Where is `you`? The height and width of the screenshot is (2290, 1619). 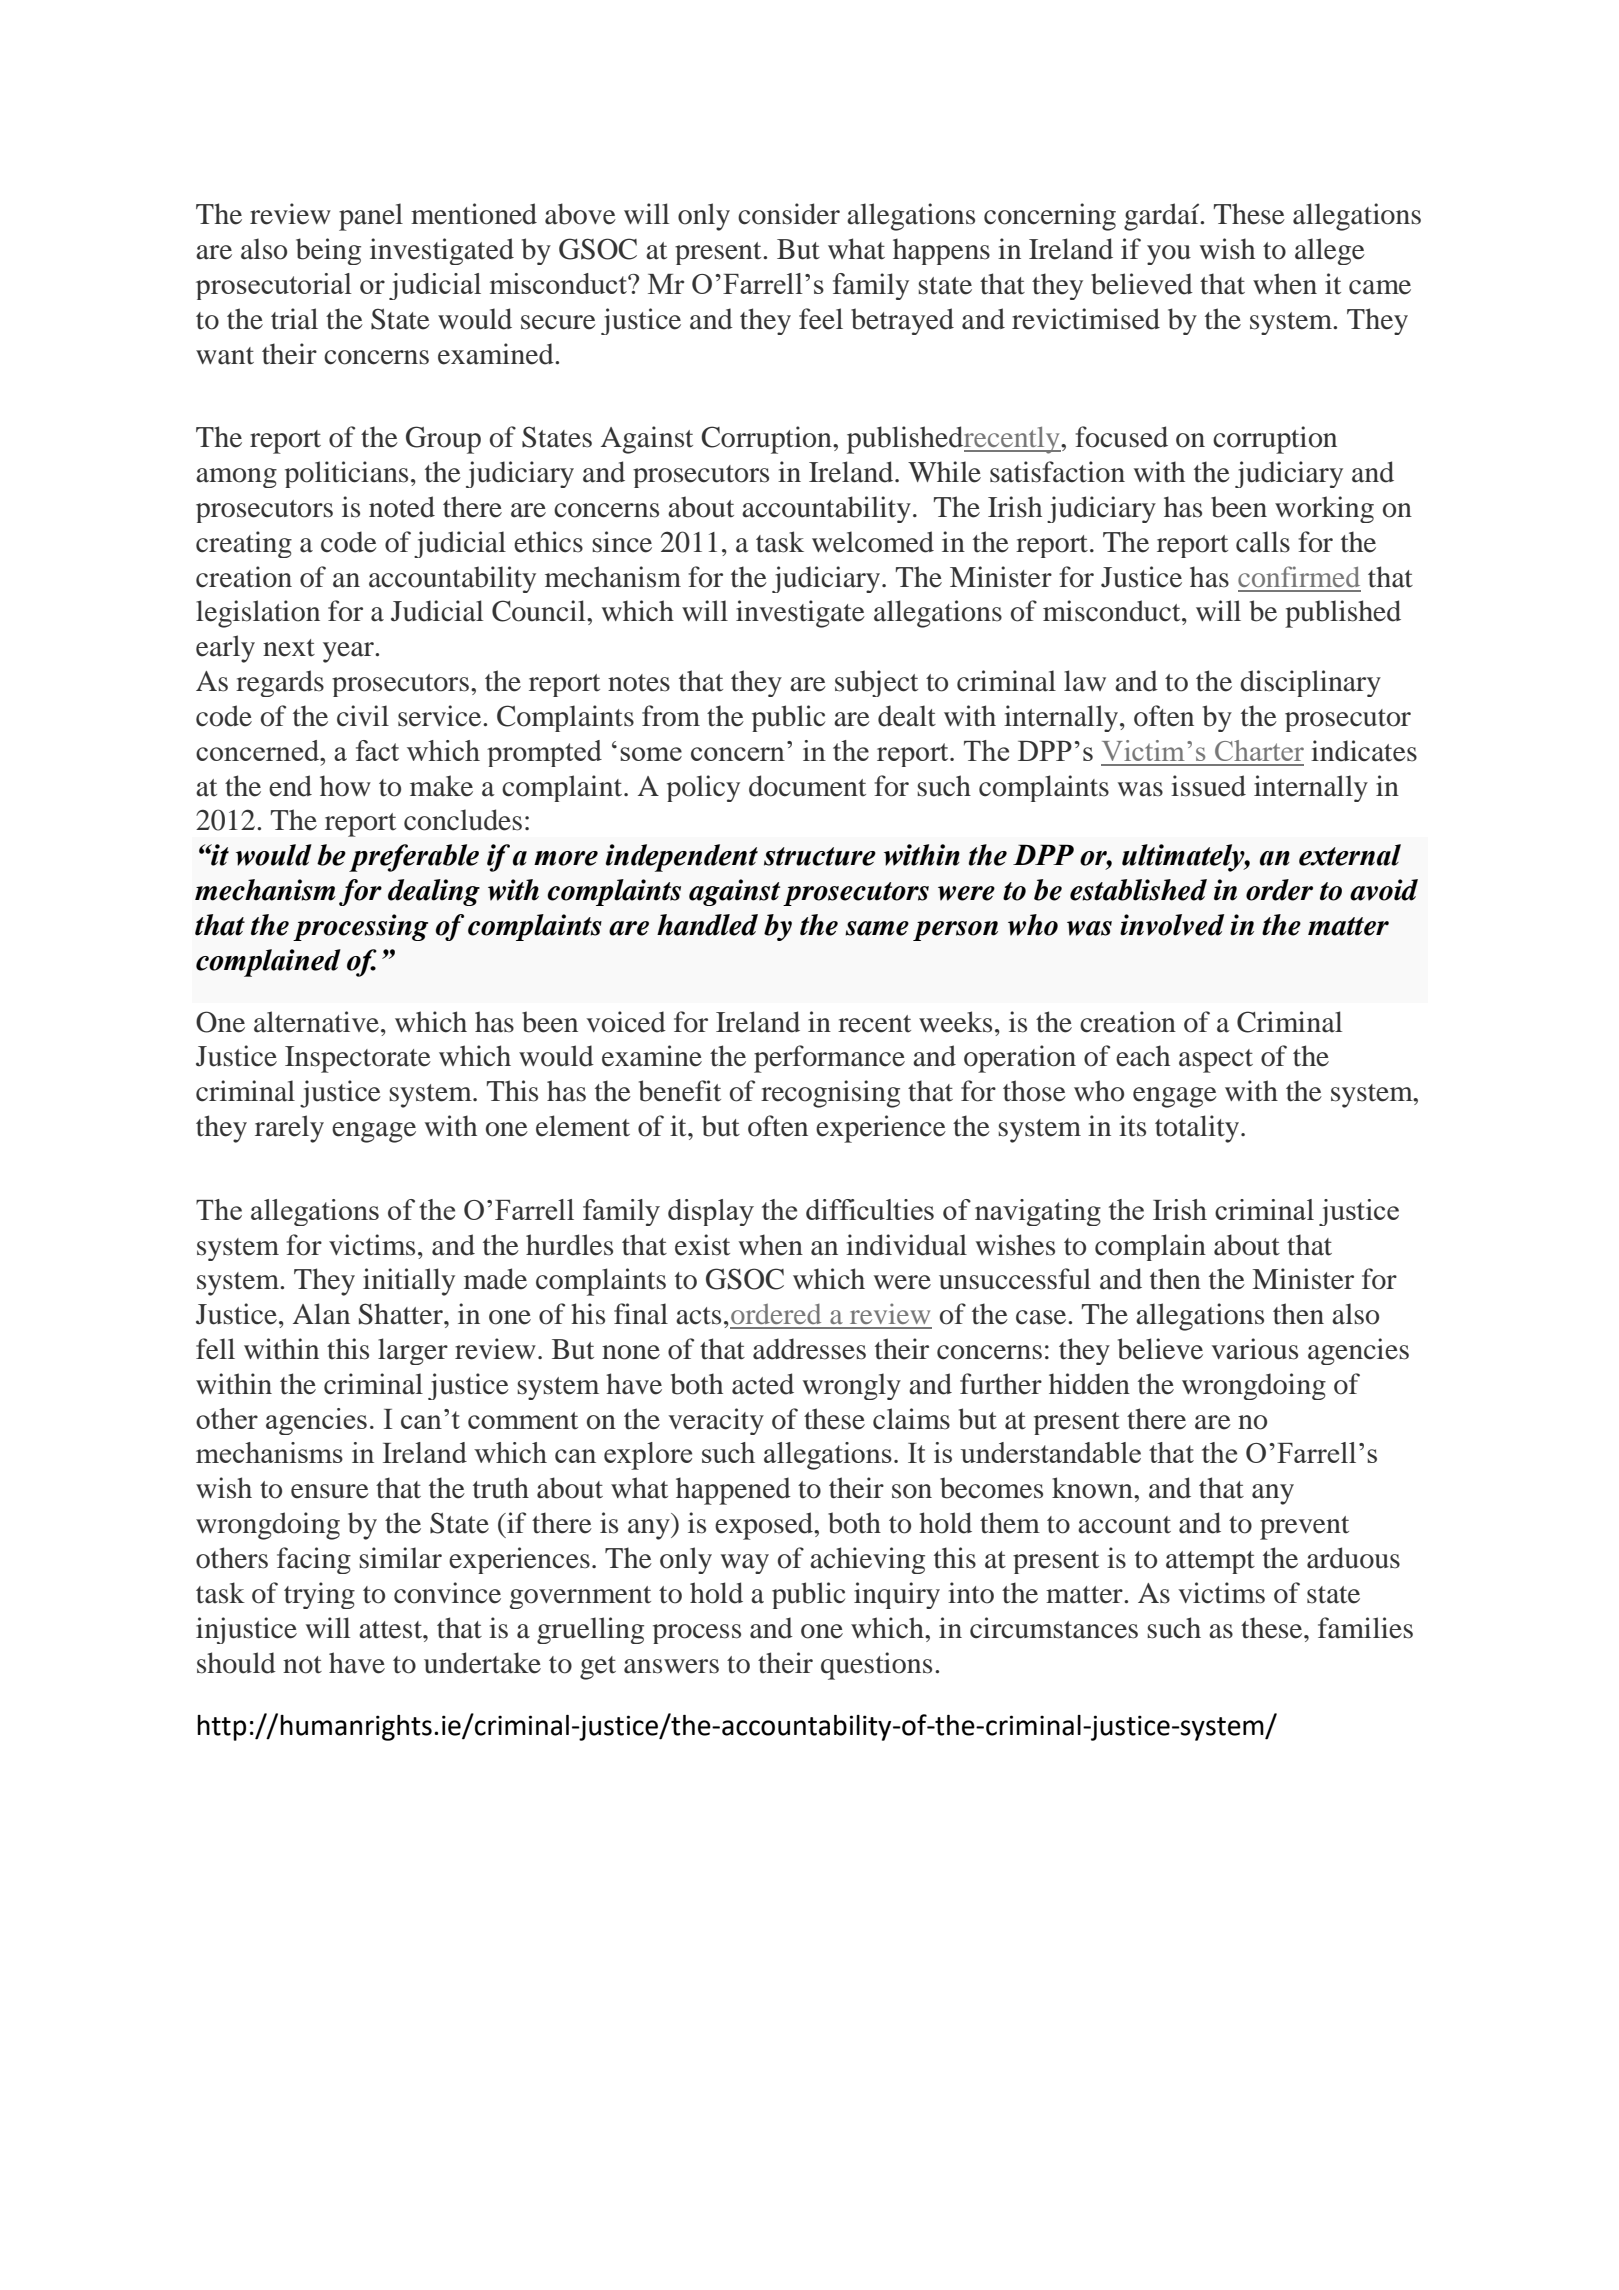 you is located at coordinates (1169, 255).
